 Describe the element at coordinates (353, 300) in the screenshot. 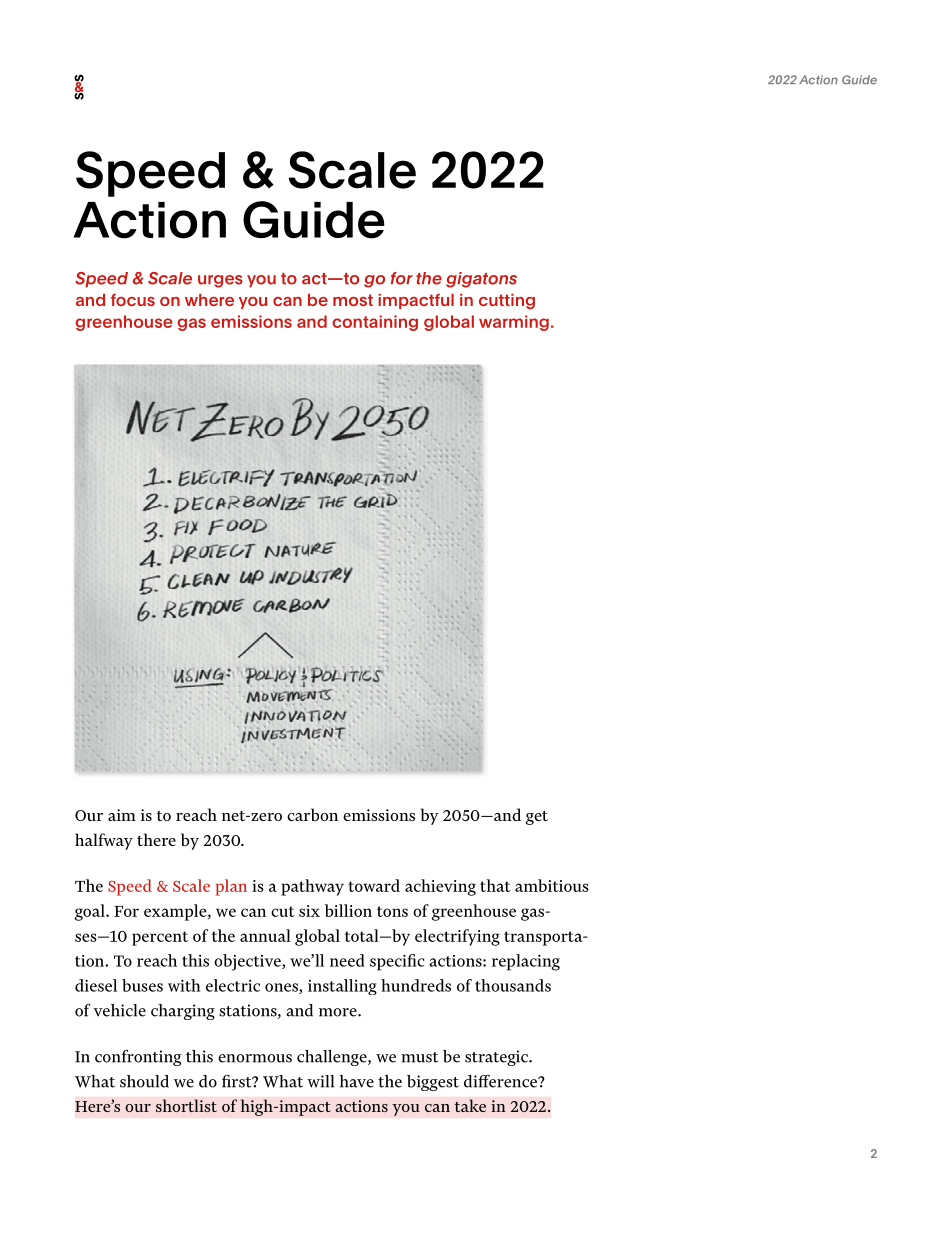

I see `most` at that location.
